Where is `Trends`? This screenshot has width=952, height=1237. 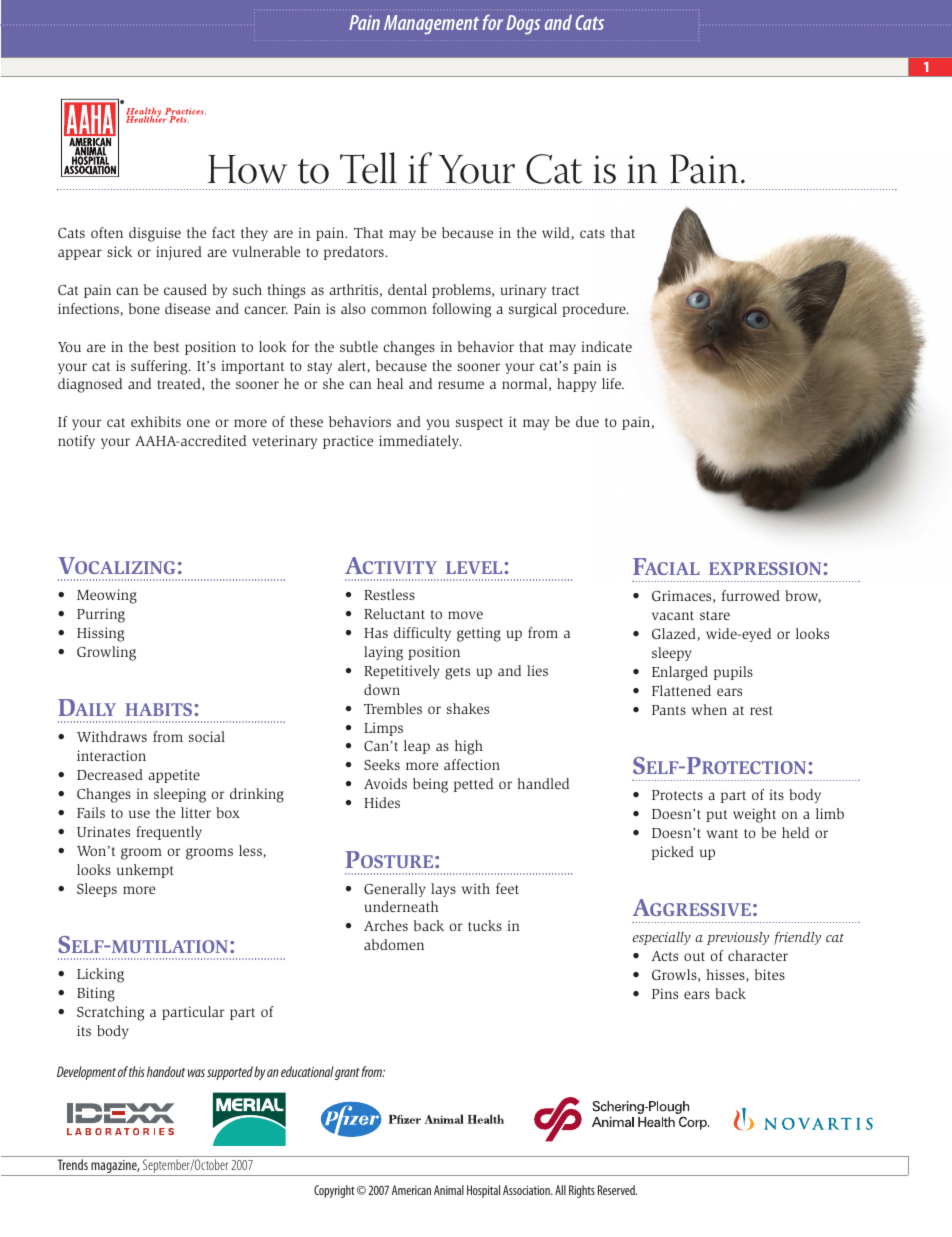
Trends is located at coordinates (73, 1164).
